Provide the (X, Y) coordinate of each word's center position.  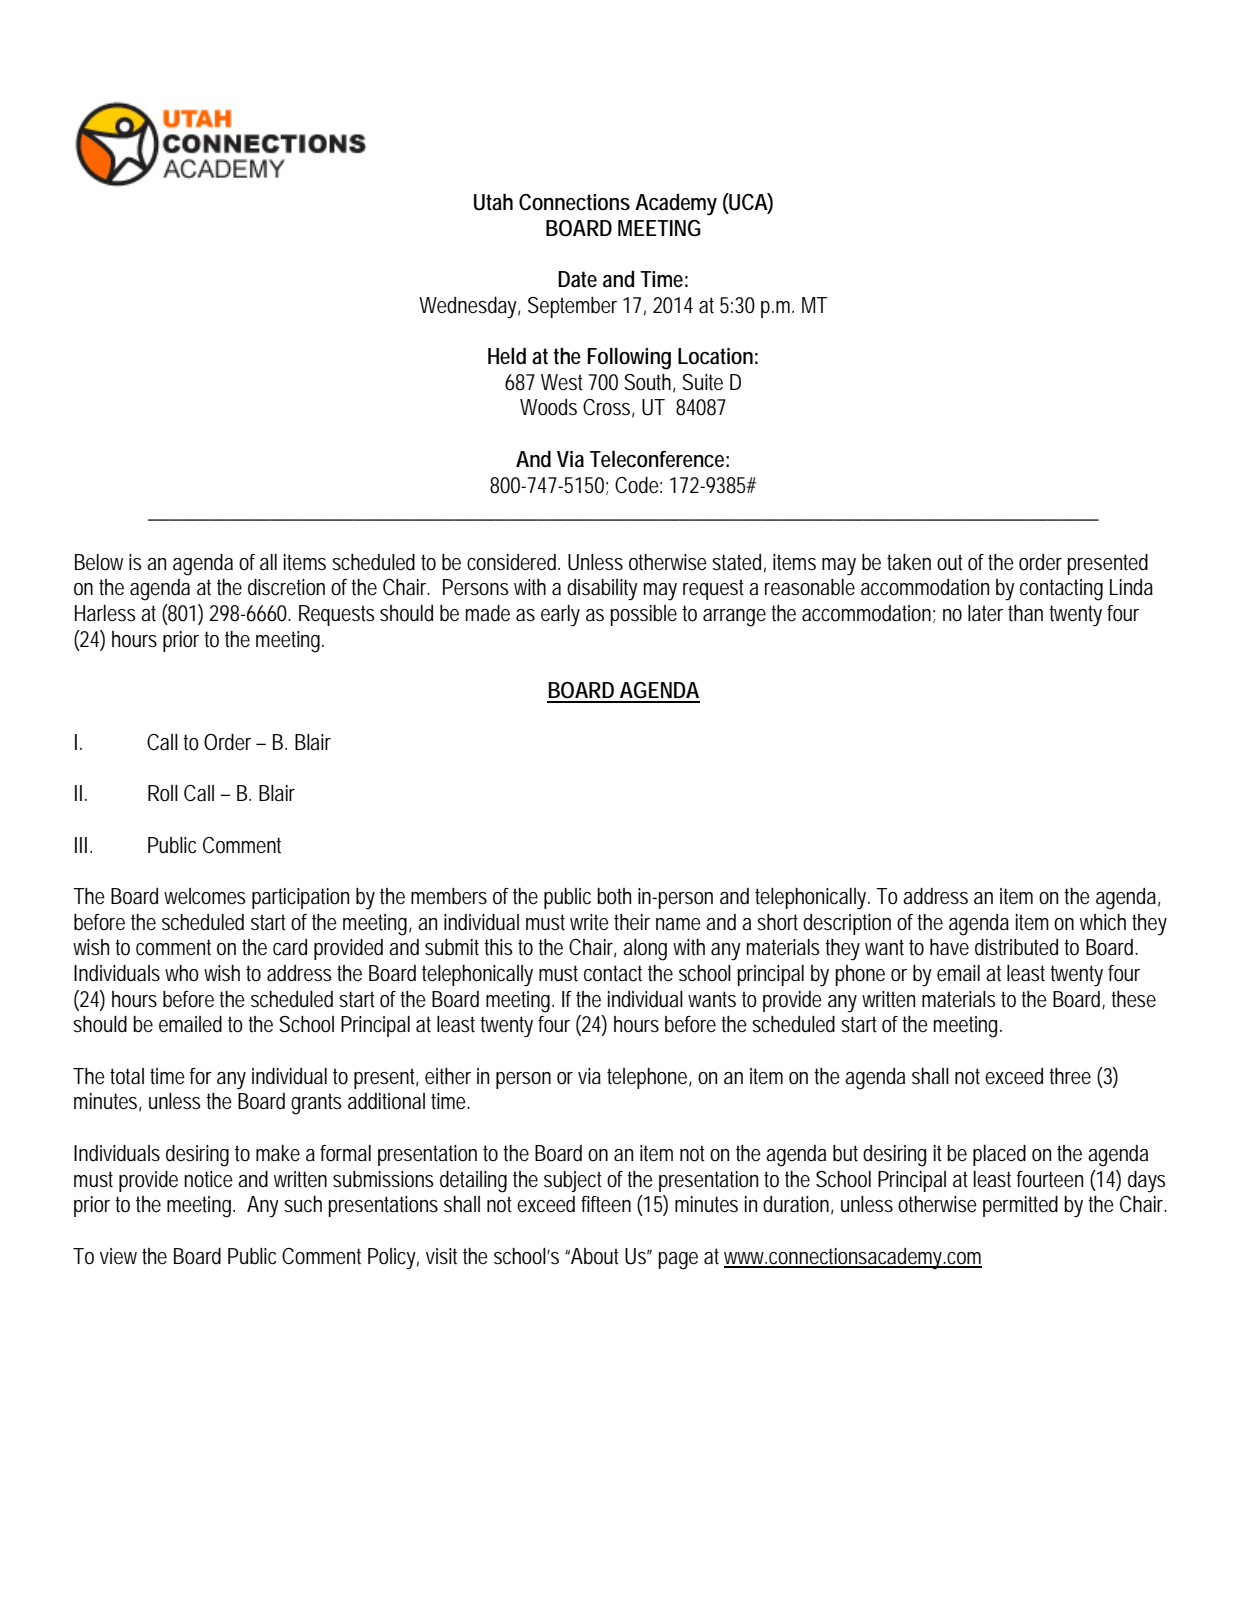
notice (208, 1179)
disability (602, 590)
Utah (493, 202)
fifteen (606, 1204)
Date (577, 279)
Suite (702, 382)
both (614, 896)
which (1103, 922)
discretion (286, 587)
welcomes (205, 896)
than (1025, 613)
